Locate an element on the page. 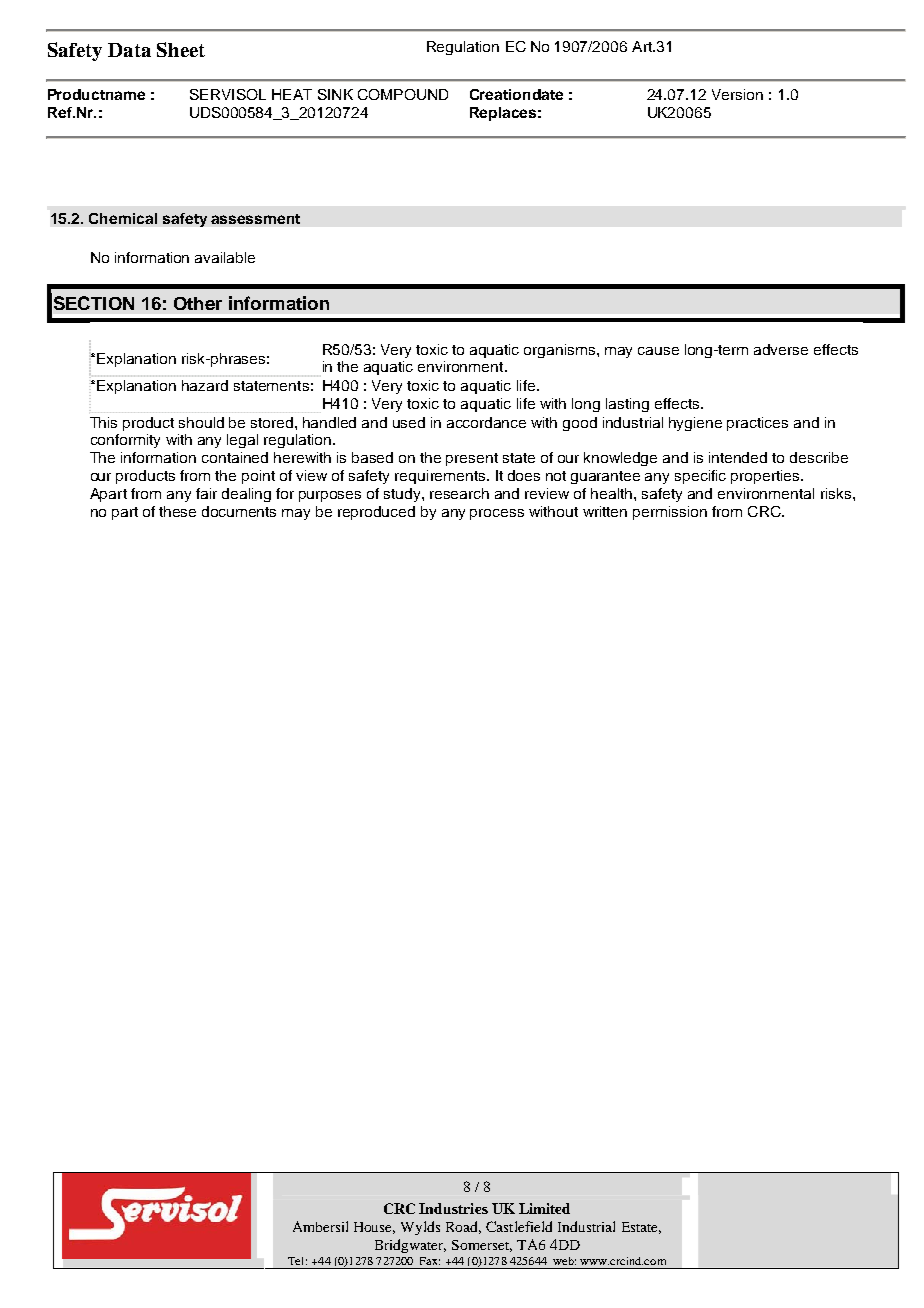 This image has width=924, height=1308. fair is located at coordinates (206, 493).
